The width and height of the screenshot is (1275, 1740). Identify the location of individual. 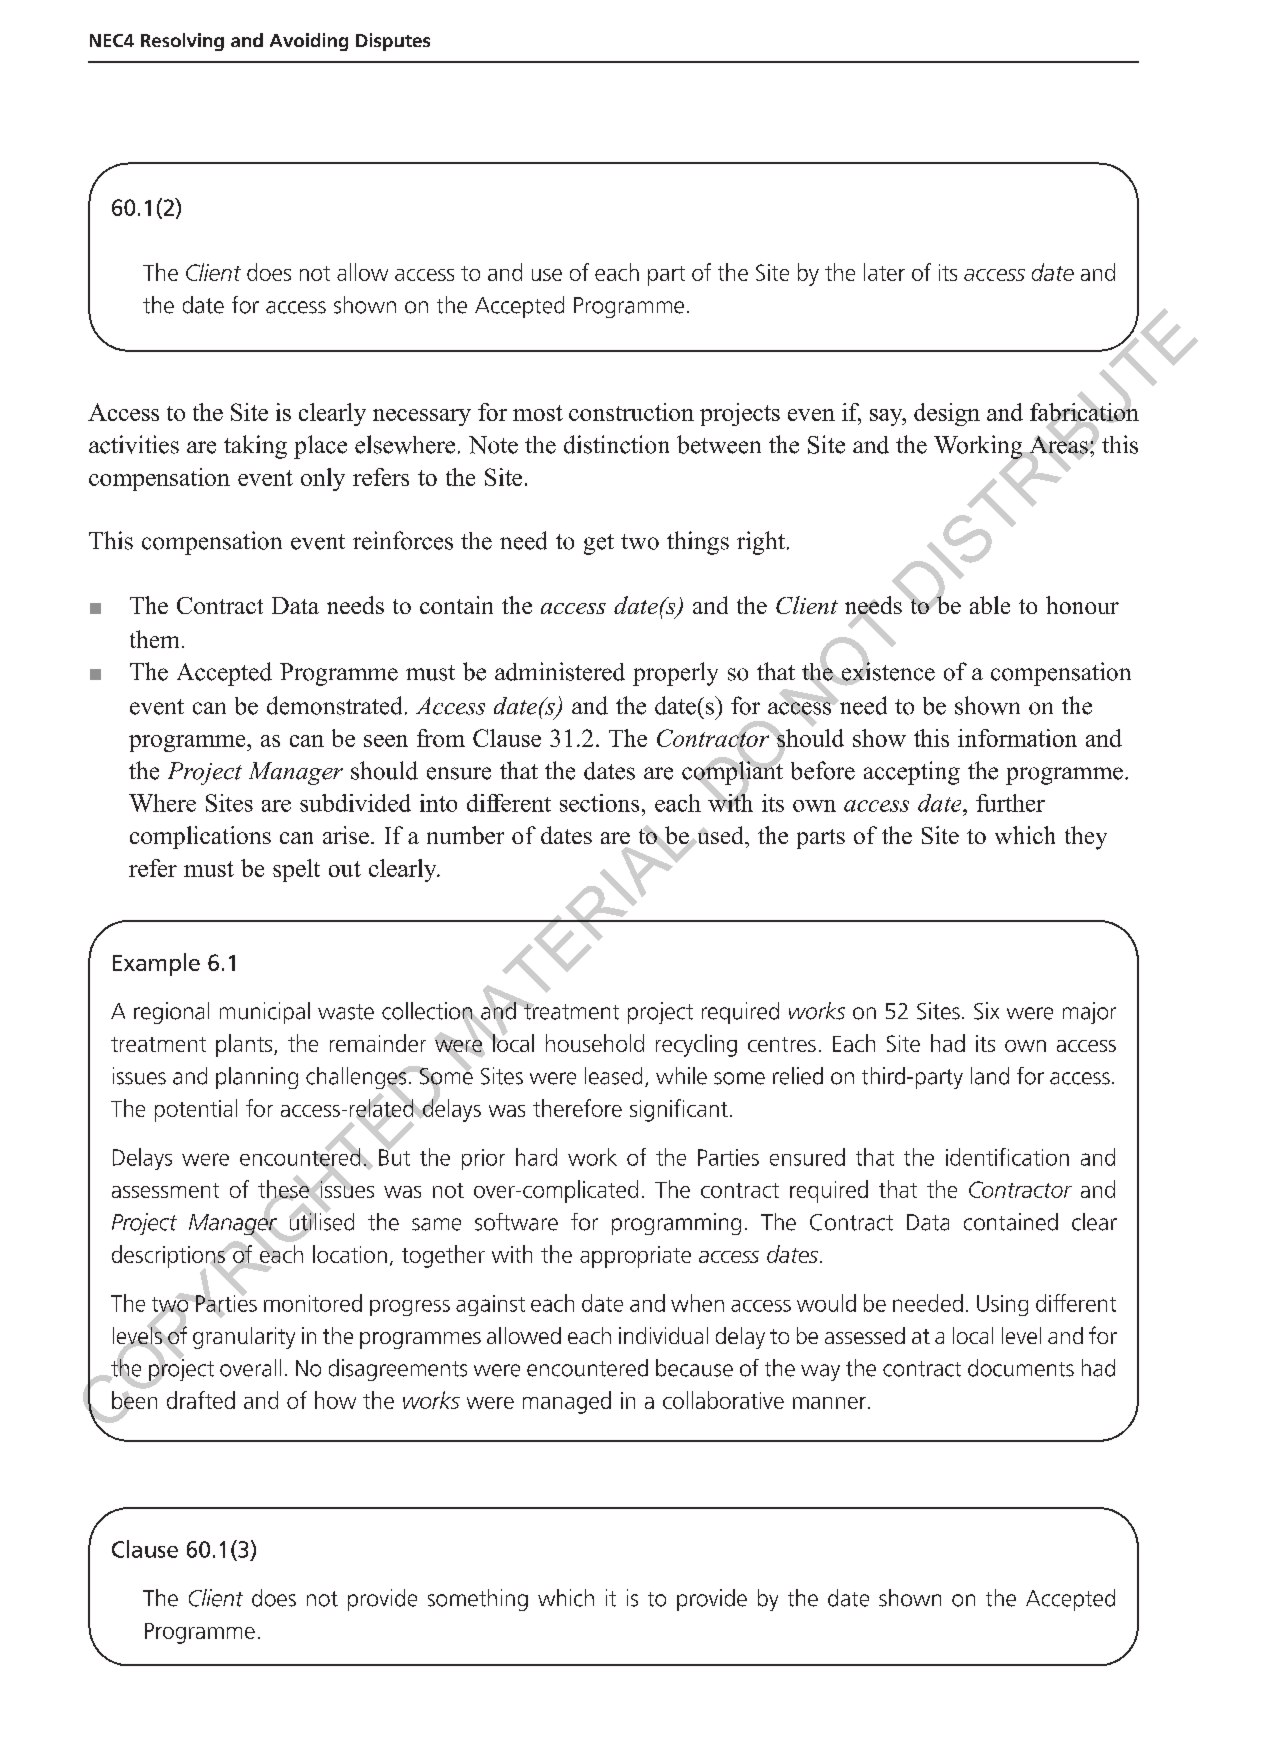
(663, 1335).
